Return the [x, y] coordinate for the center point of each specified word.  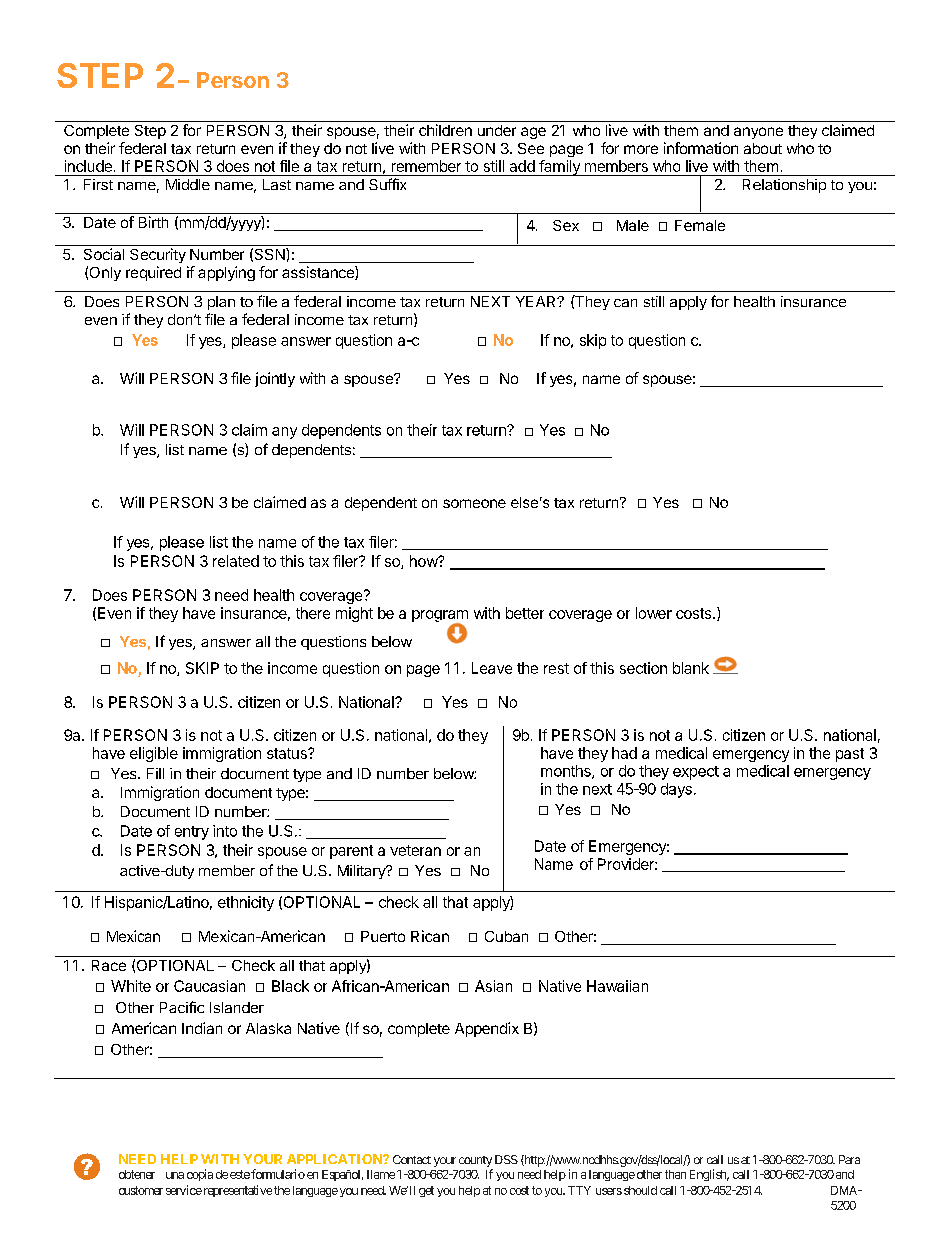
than [675, 1174]
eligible [154, 754]
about [763, 148]
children [445, 130]
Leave [492, 668]
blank [691, 668]
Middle [188, 184]
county [475, 1161]
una [175, 1175]
